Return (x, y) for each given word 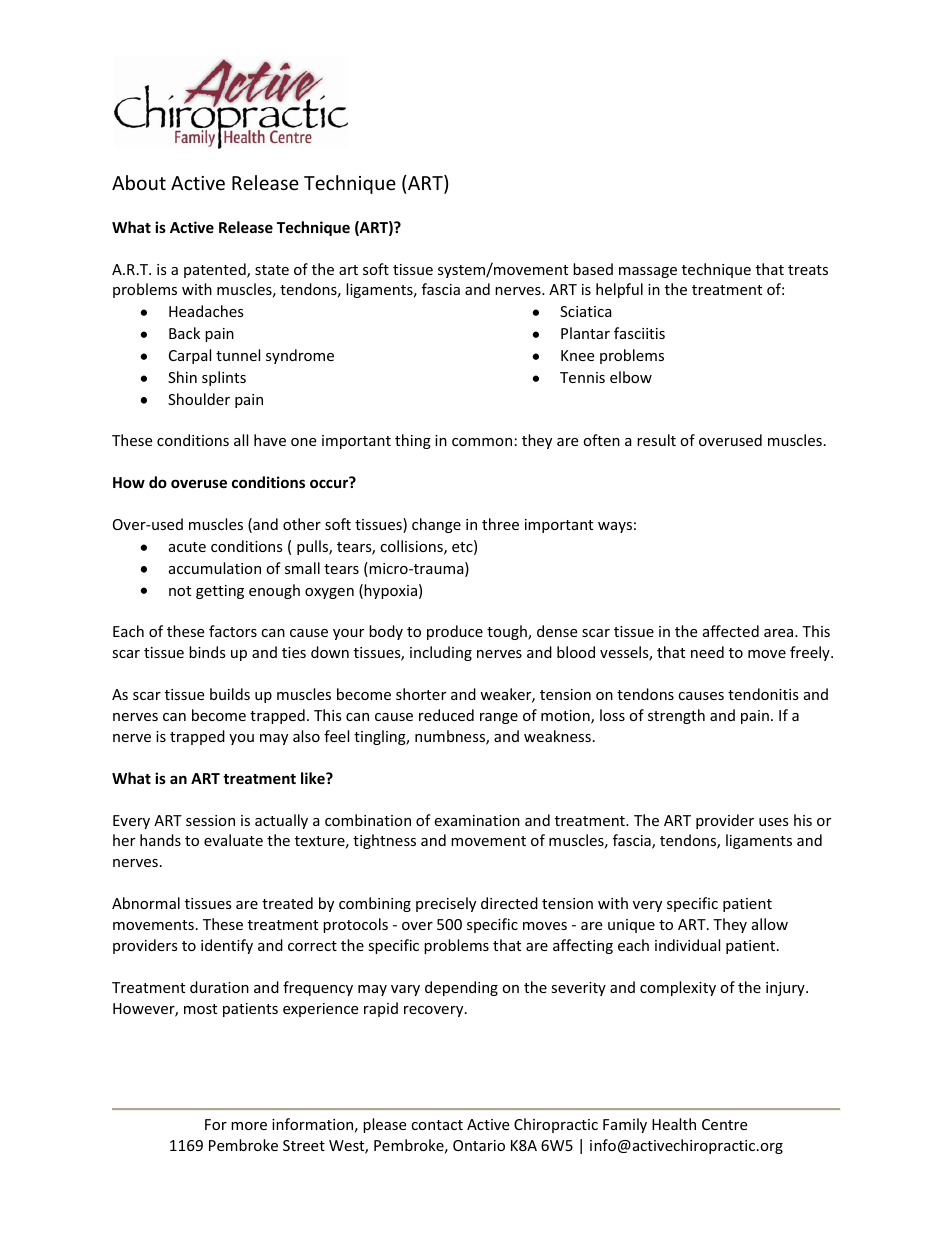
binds (207, 652)
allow (770, 924)
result (656, 440)
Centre (724, 1124)
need (707, 652)
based (593, 269)
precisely (446, 904)
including (441, 653)
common (482, 442)
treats (808, 270)
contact (437, 1125)
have (270, 440)
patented (216, 270)
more (249, 1126)
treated (287, 903)
